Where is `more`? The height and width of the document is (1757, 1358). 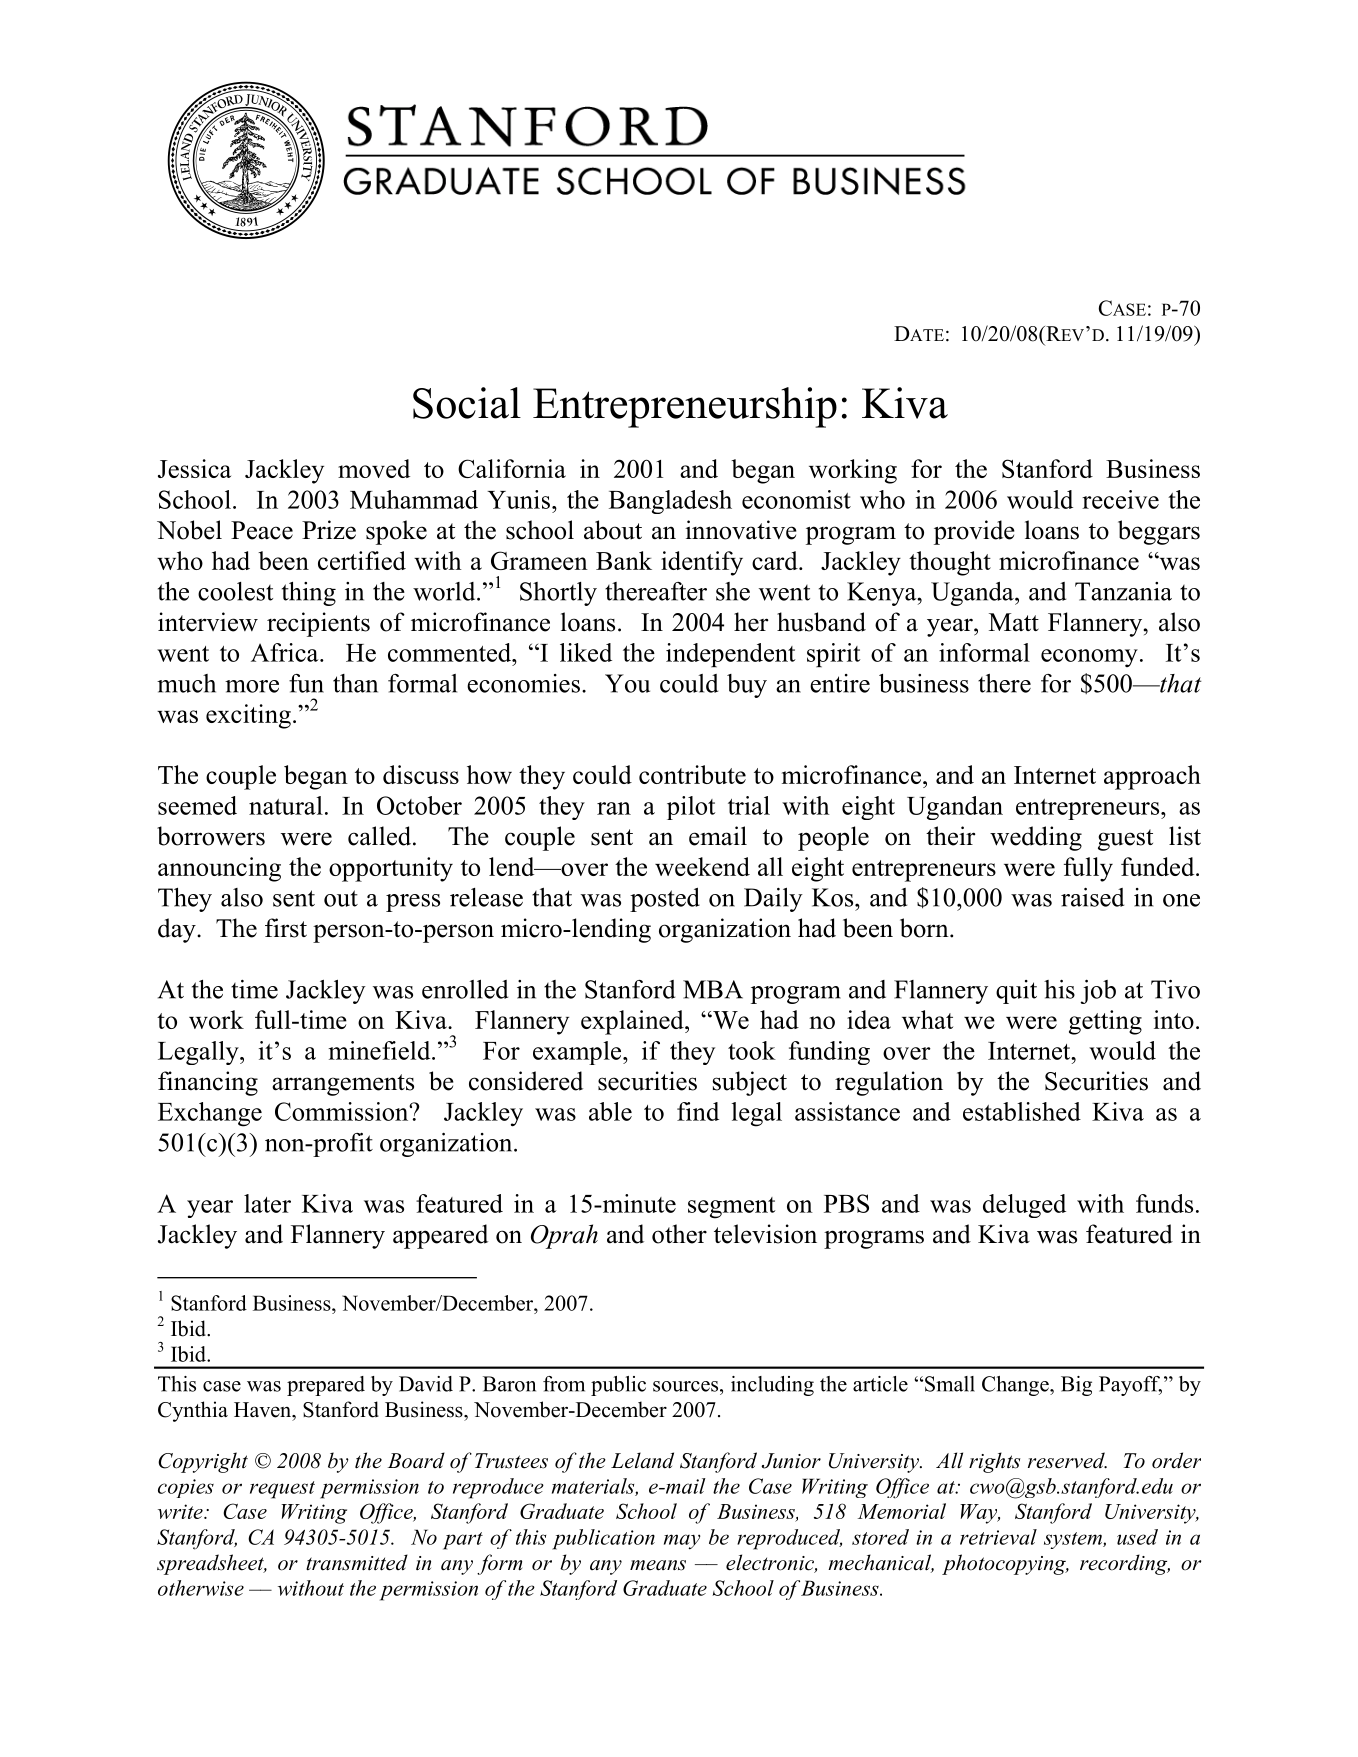 more is located at coordinates (252, 686).
